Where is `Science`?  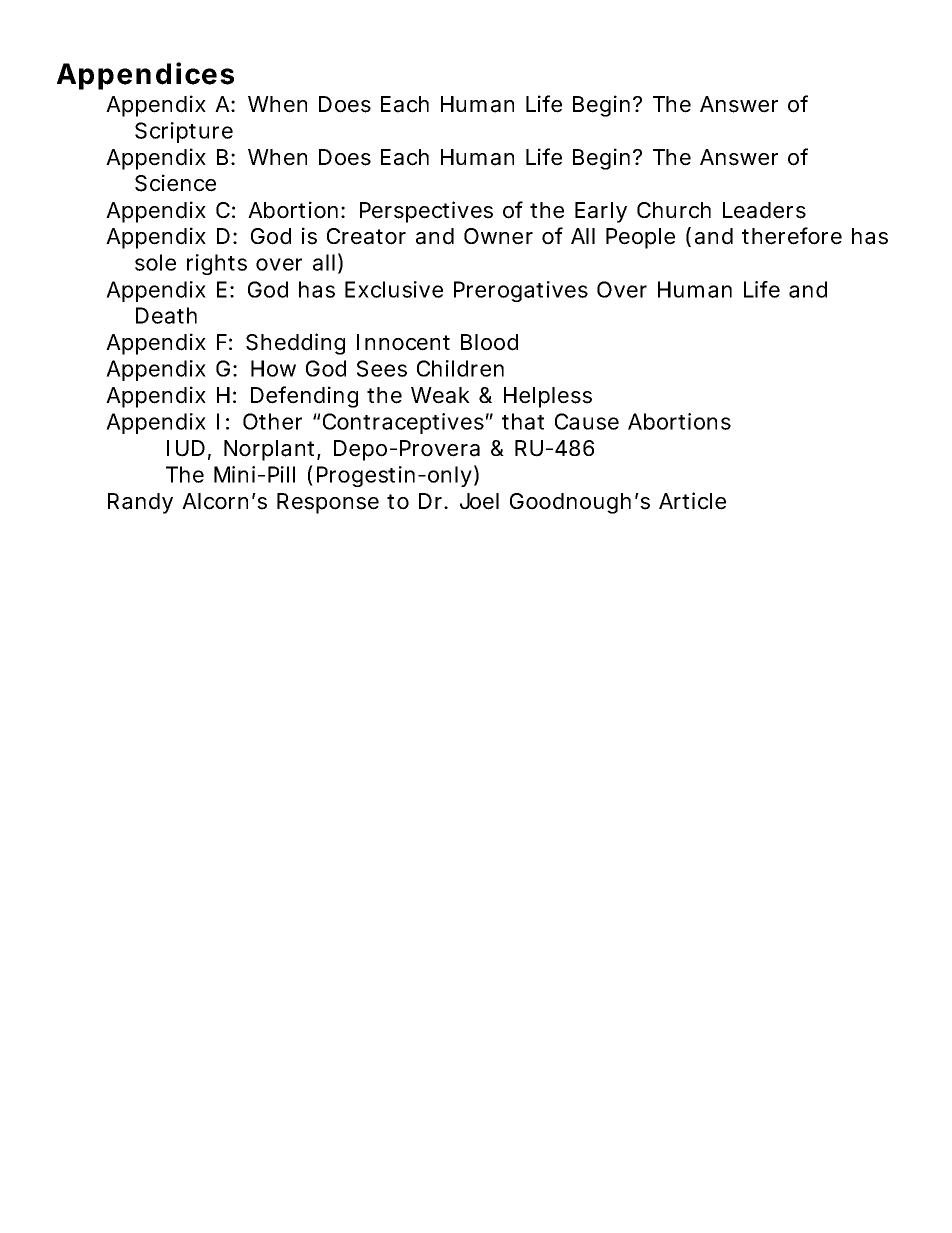 Science is located at coordinates (175, 183).
